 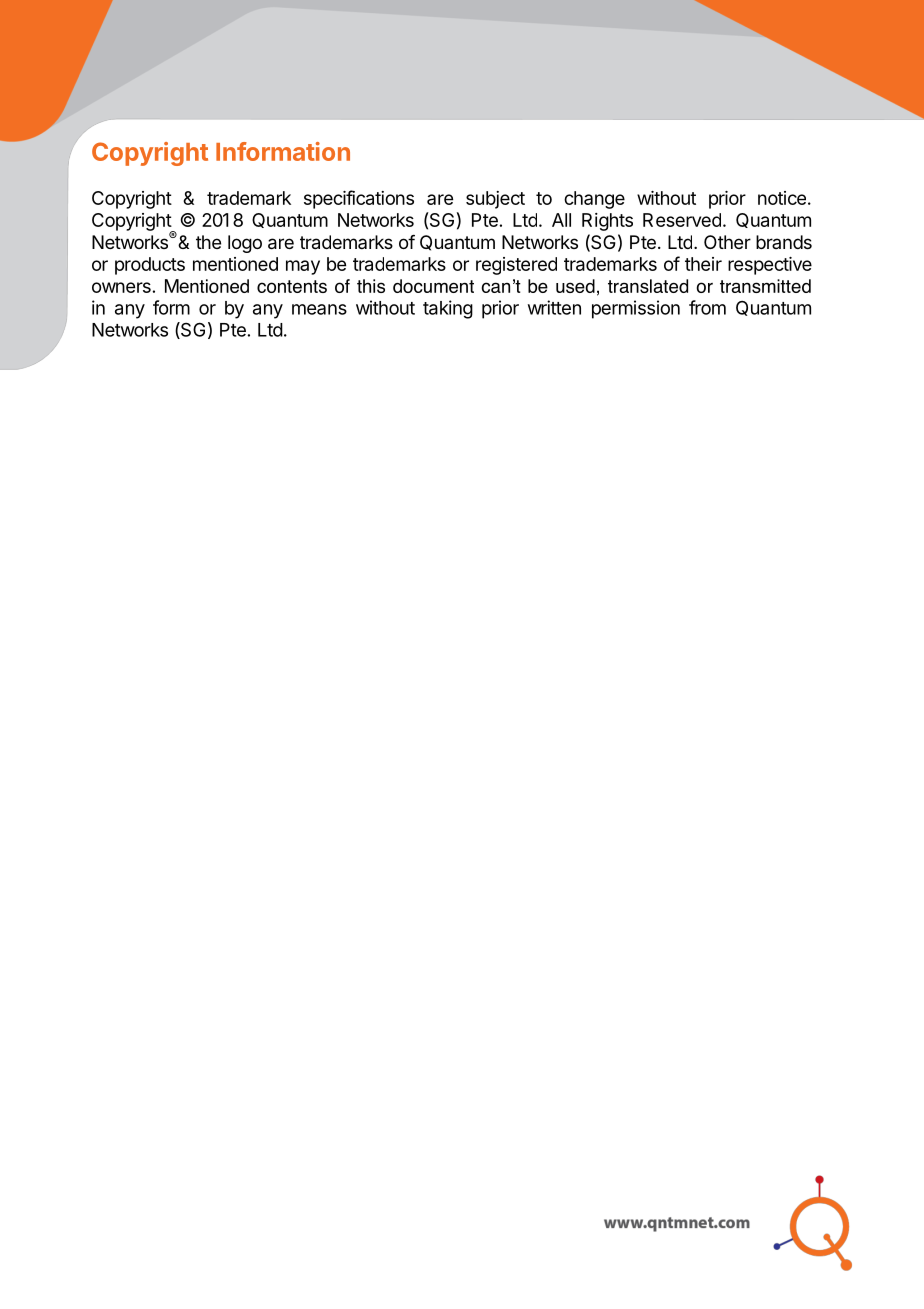 What do you see at coordinates (707, 307) in the screenshot?
I see `from` at bounding box center [707, 307].
